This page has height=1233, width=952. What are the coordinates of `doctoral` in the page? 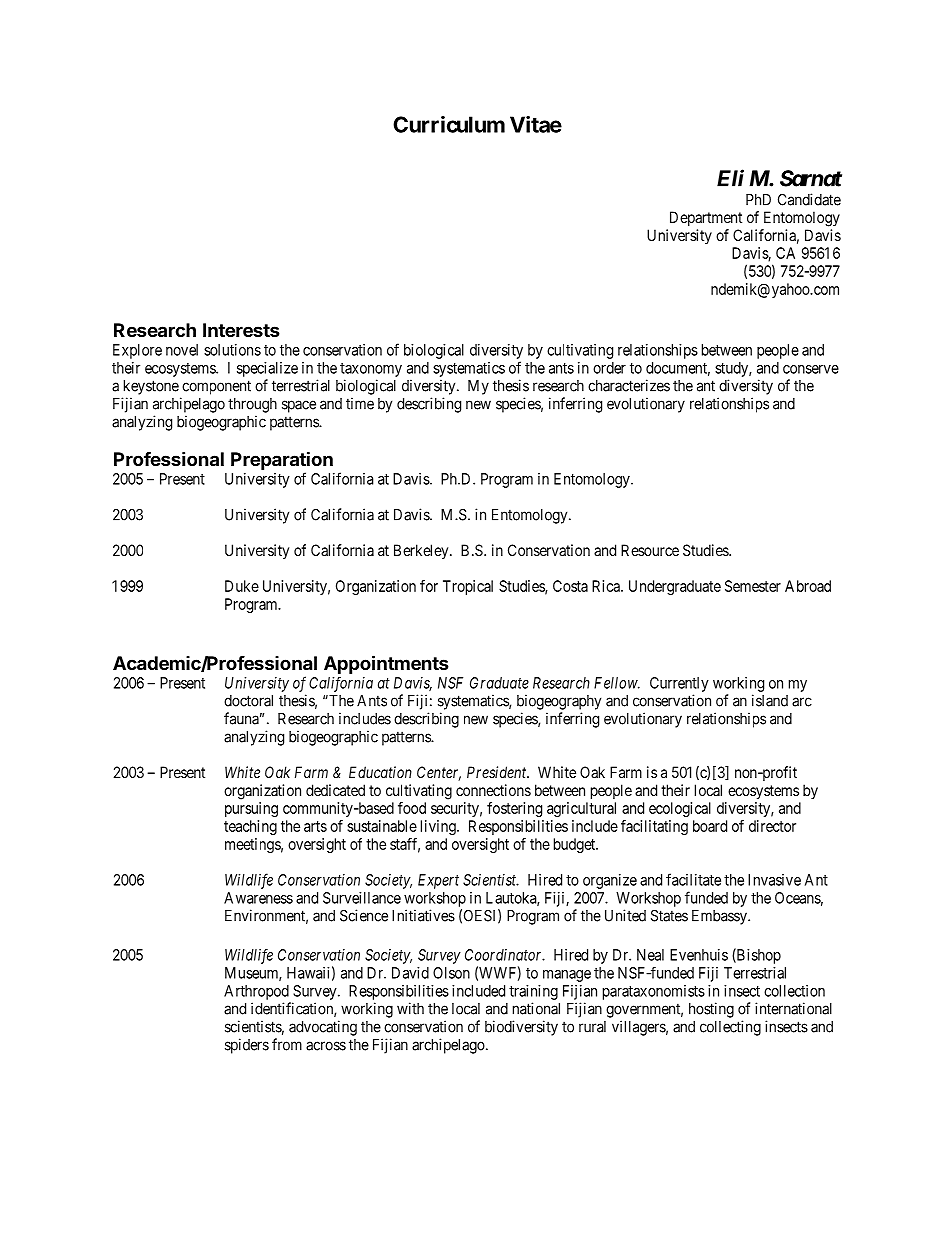 It's located at (248, 701).
